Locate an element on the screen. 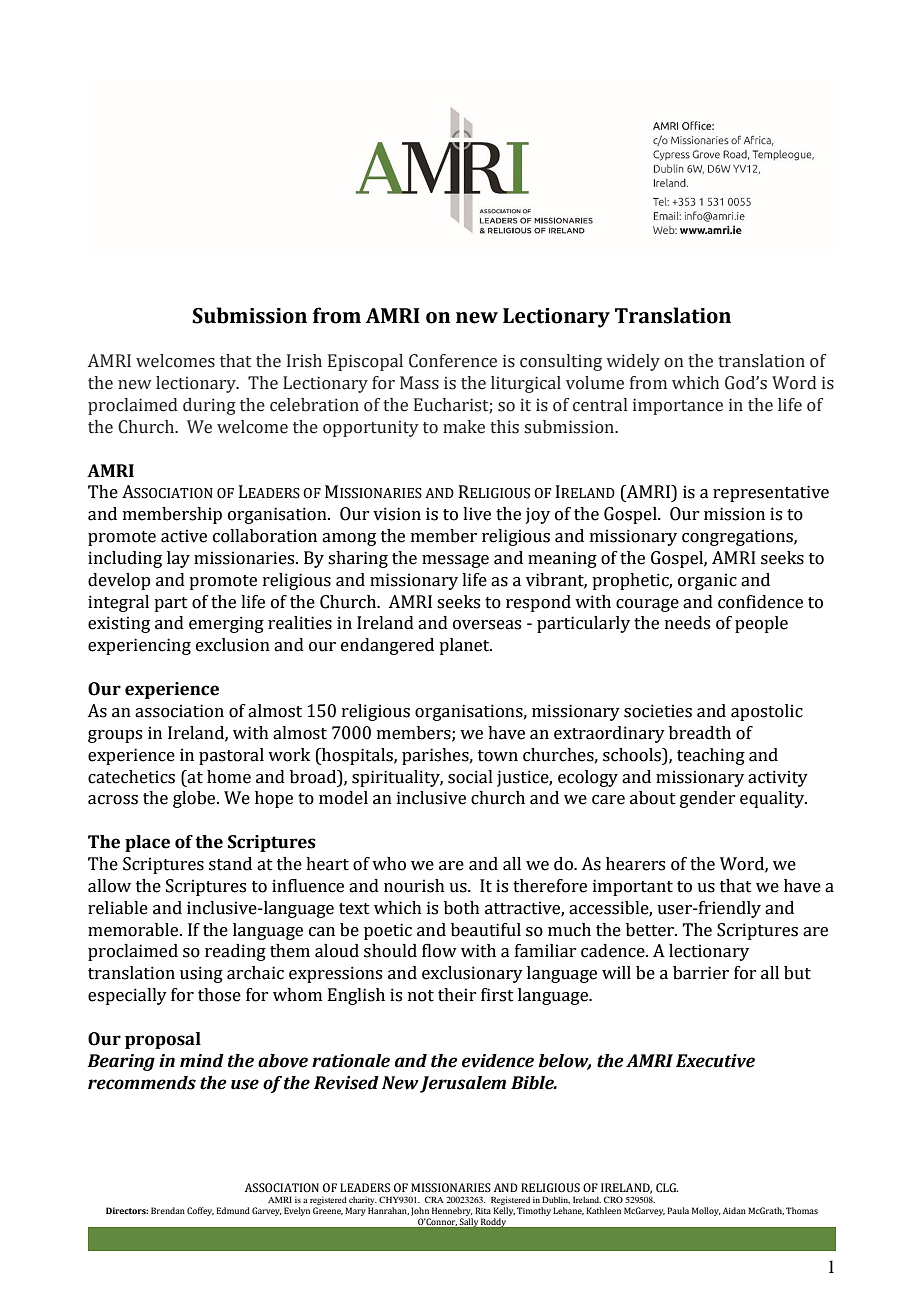 Image resolution: width=924 pixels, height=1308 pixels. during is located at coordinates (209, 406).
